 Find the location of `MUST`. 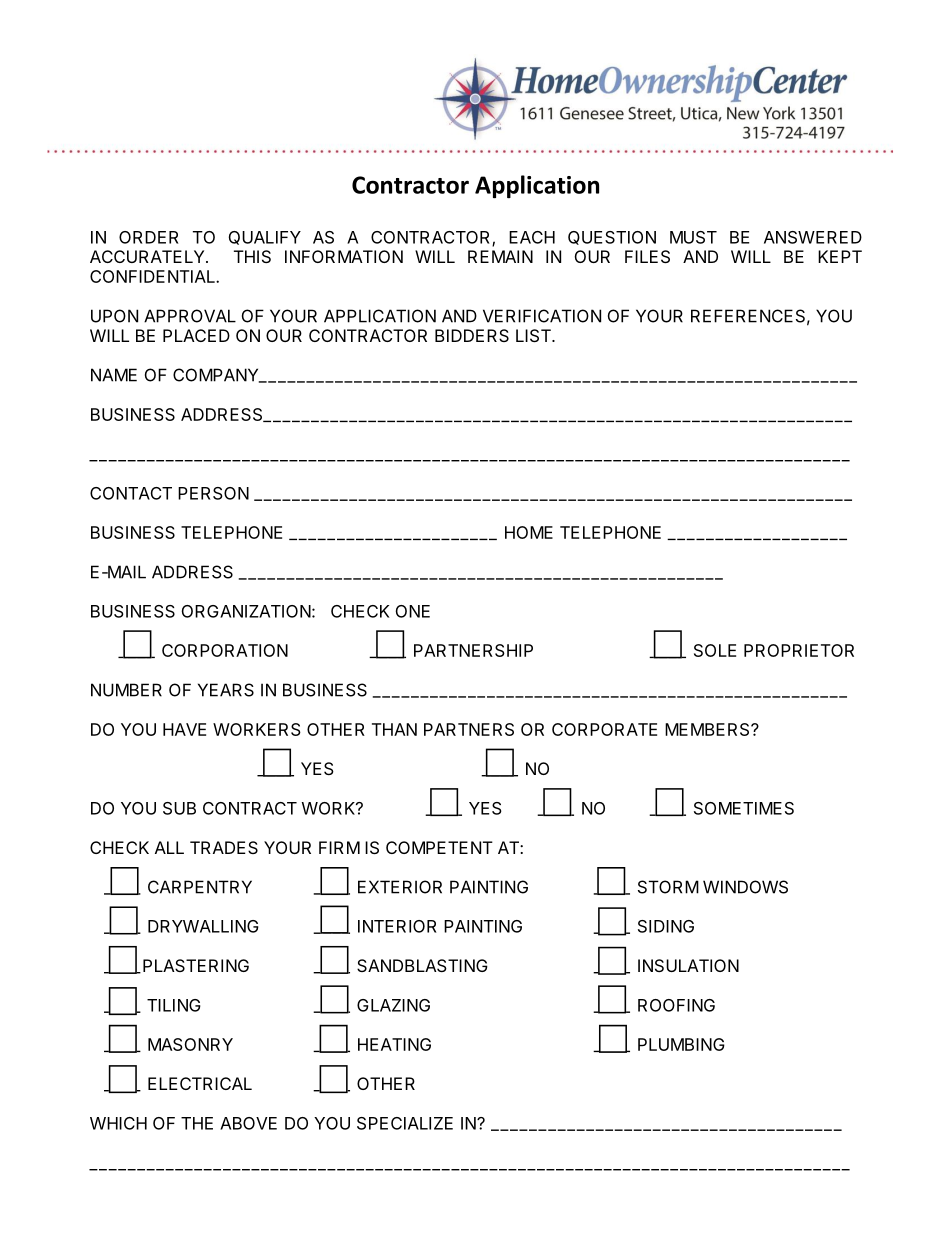

MUST is located at coordinates (693, 237).
